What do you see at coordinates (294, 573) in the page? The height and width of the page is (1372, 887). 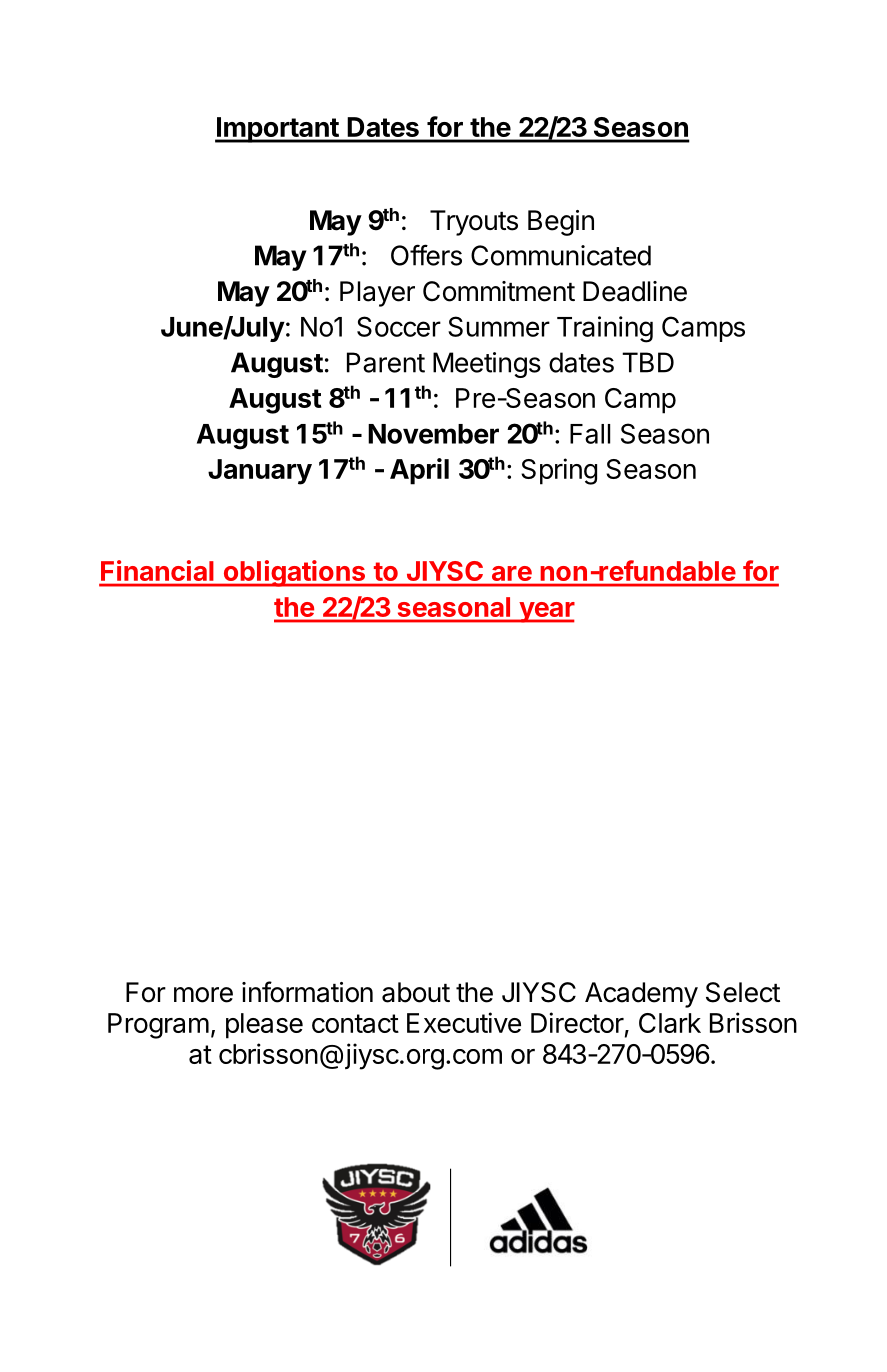 I see `obligations` at bounding box center [294, 573].
